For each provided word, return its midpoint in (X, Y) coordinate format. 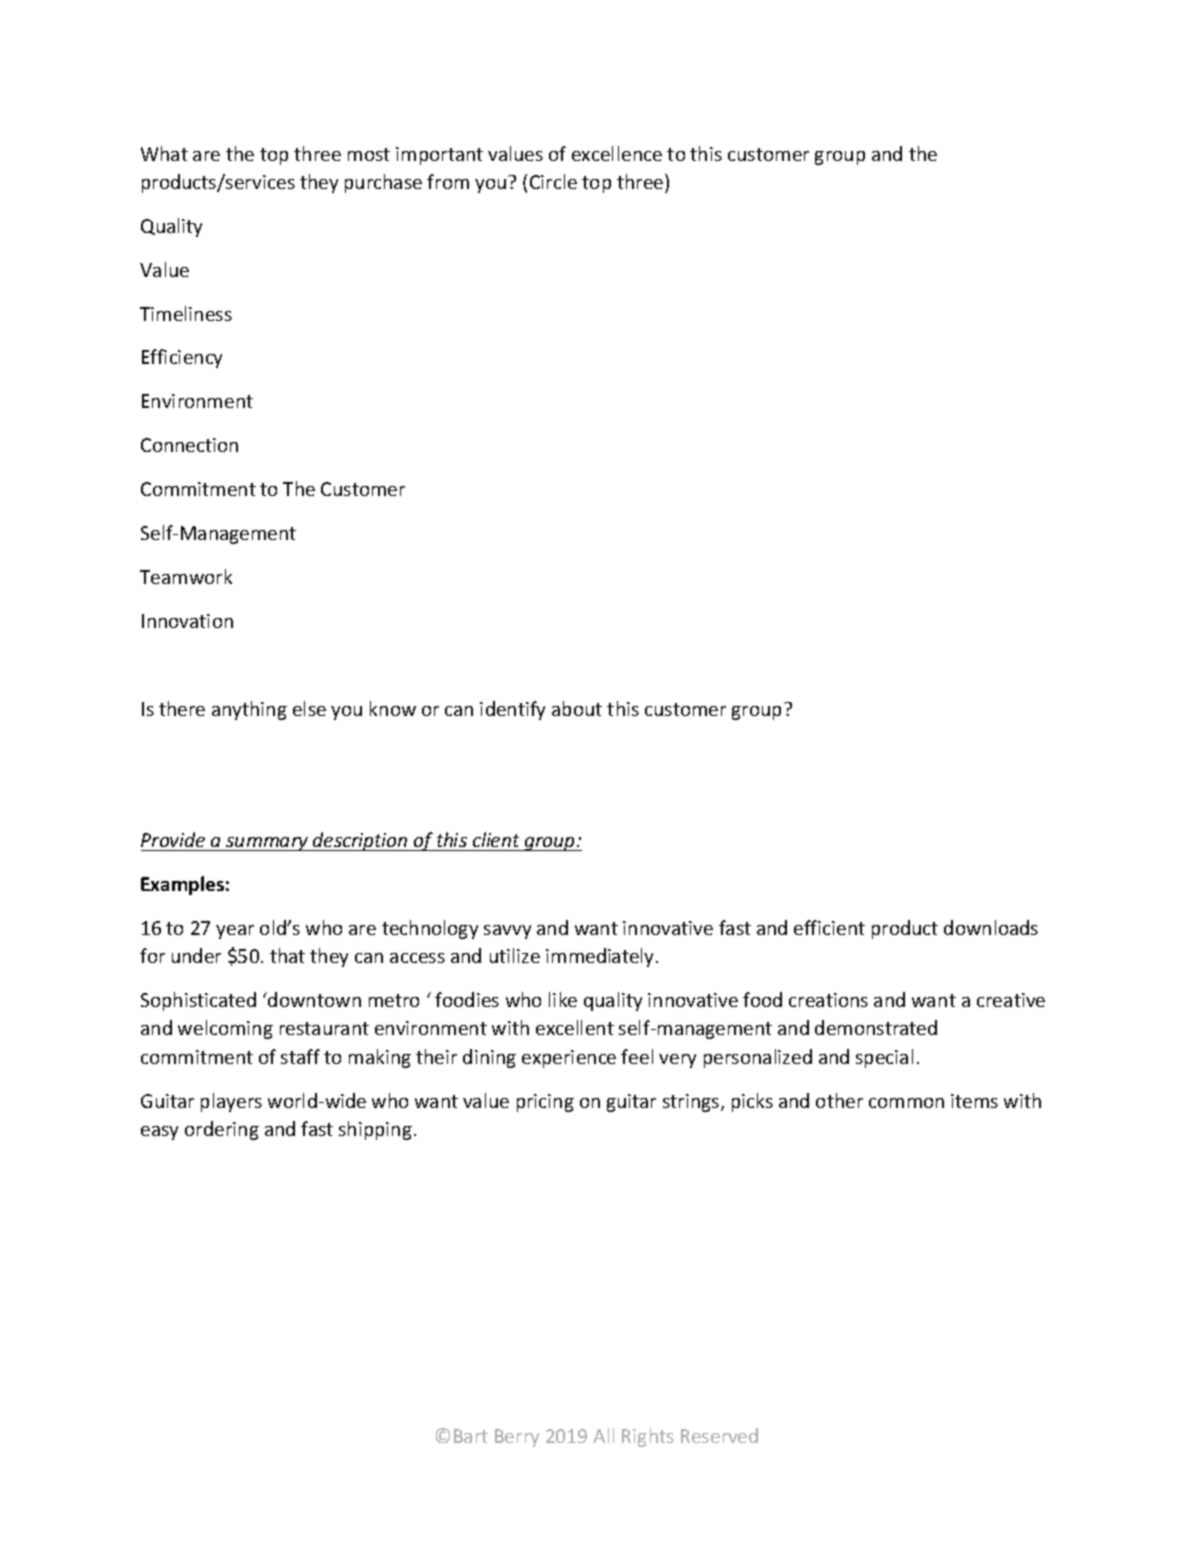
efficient (829, 927)
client (496, 839)
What (164, 153)
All (603, 1435)
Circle (553, 181)
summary (267, 844)
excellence (617, 153)
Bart (471, 1436)
